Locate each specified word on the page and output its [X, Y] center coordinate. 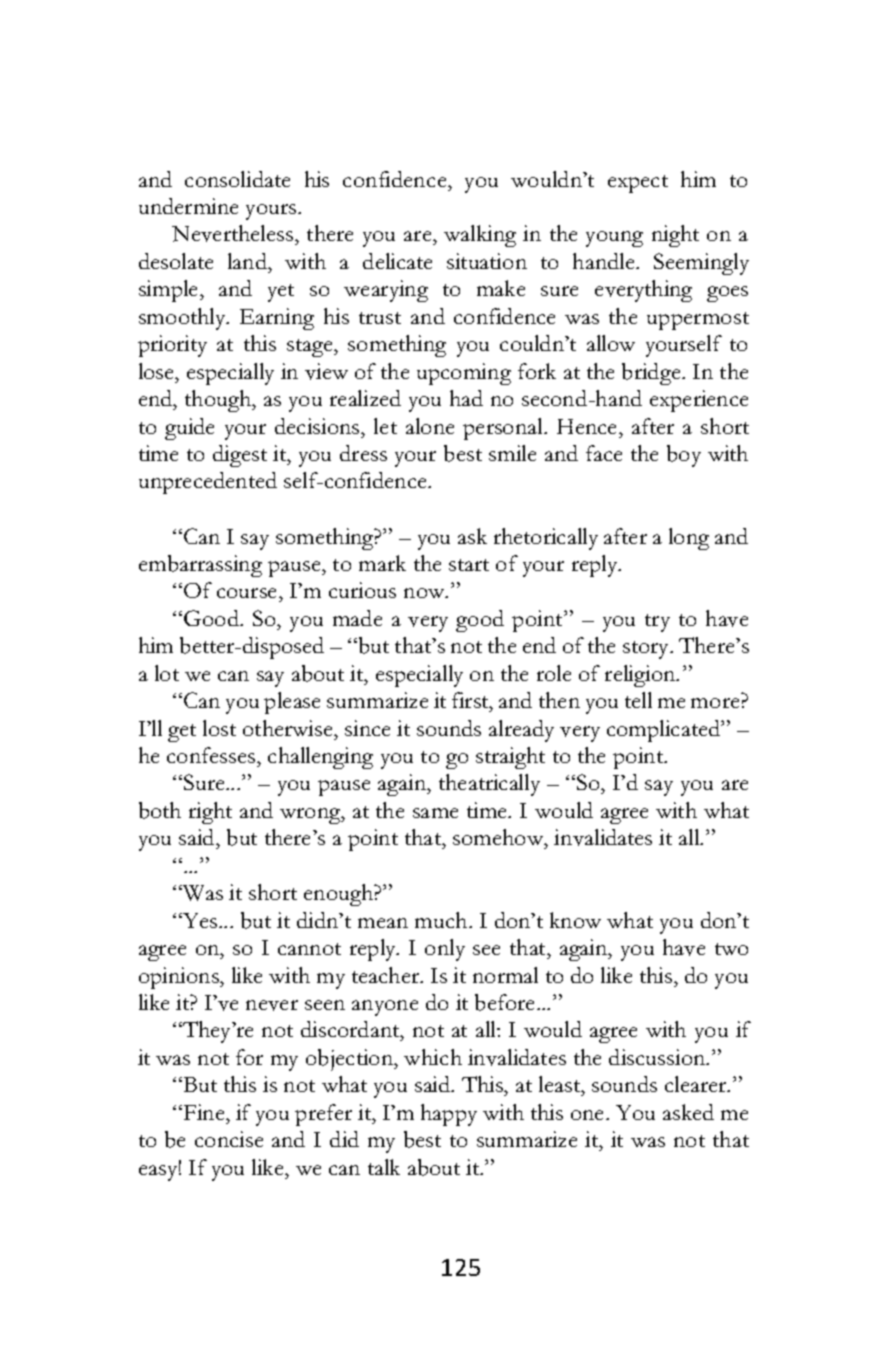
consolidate [237, 179]
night [675, 236]
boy [684, 456]
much [442, 920]
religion [641, 676]
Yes [200, 920]
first [471, 700]
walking [480, 236]
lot [167, 673]
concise [229, 1139]
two [731, 949]
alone [430, 426]
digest [240, 456]
